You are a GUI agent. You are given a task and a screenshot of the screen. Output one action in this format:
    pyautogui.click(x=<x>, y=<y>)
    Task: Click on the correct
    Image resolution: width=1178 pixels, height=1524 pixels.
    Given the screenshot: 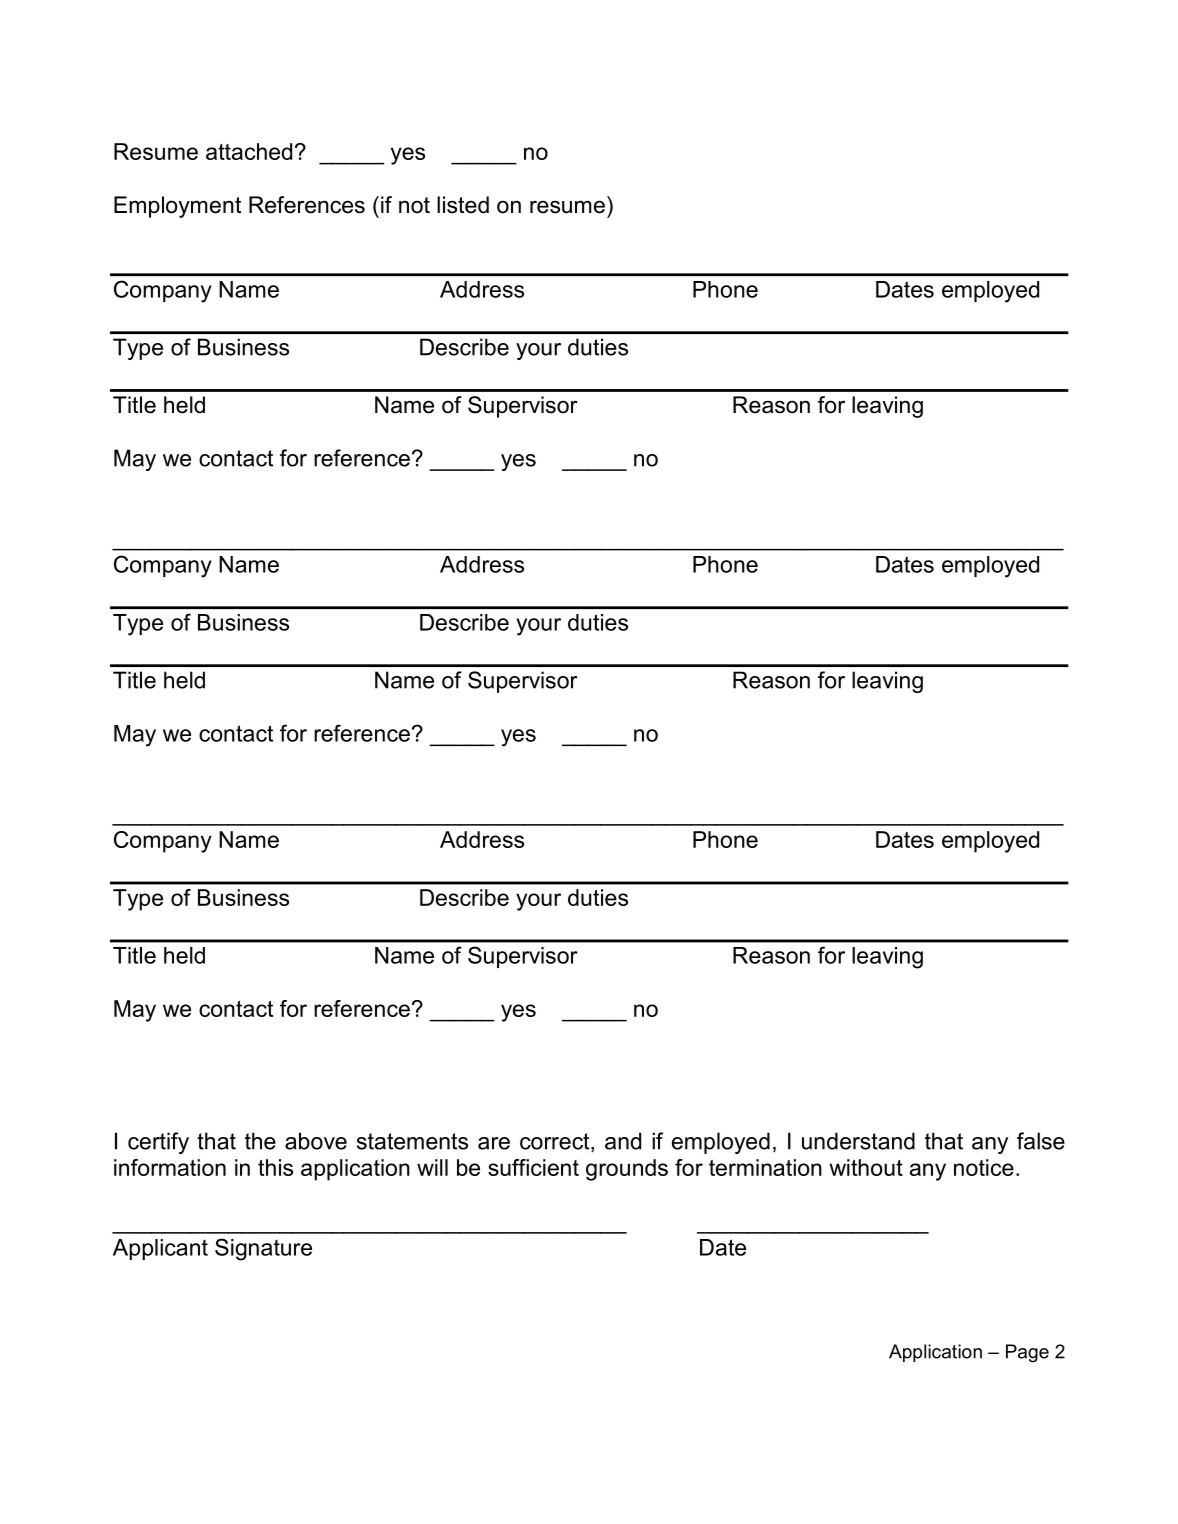 What is the action you would take?
    pyautogui.click(x=556, y=1142)
